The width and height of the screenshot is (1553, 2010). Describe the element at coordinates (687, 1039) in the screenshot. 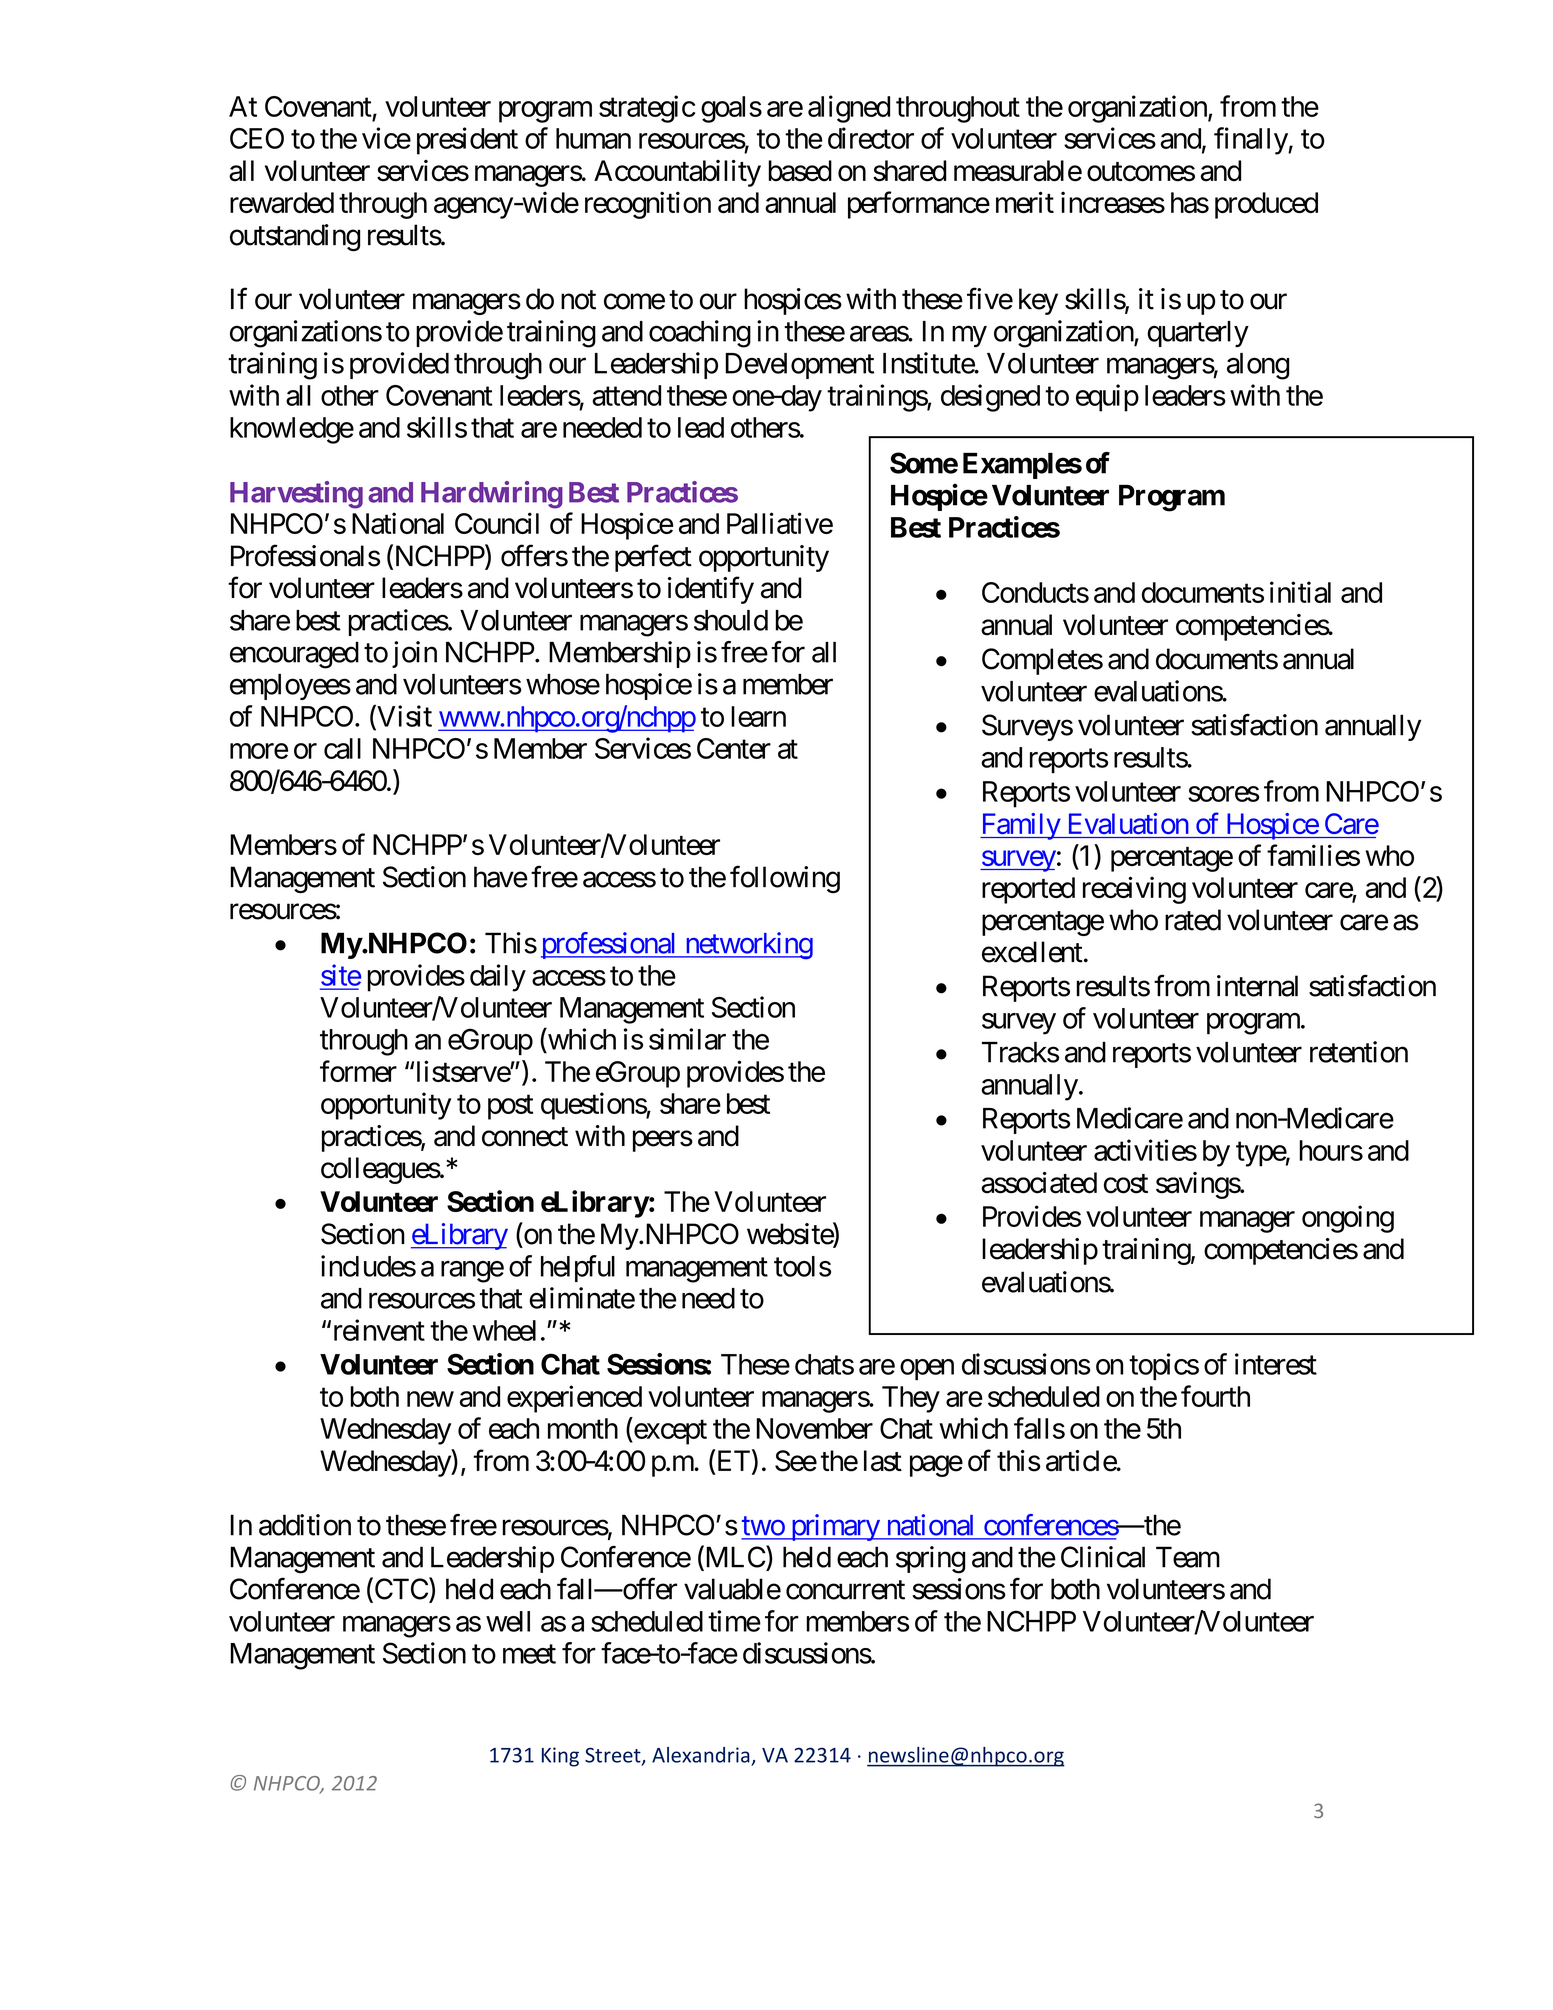

I see `similar` at that location.
